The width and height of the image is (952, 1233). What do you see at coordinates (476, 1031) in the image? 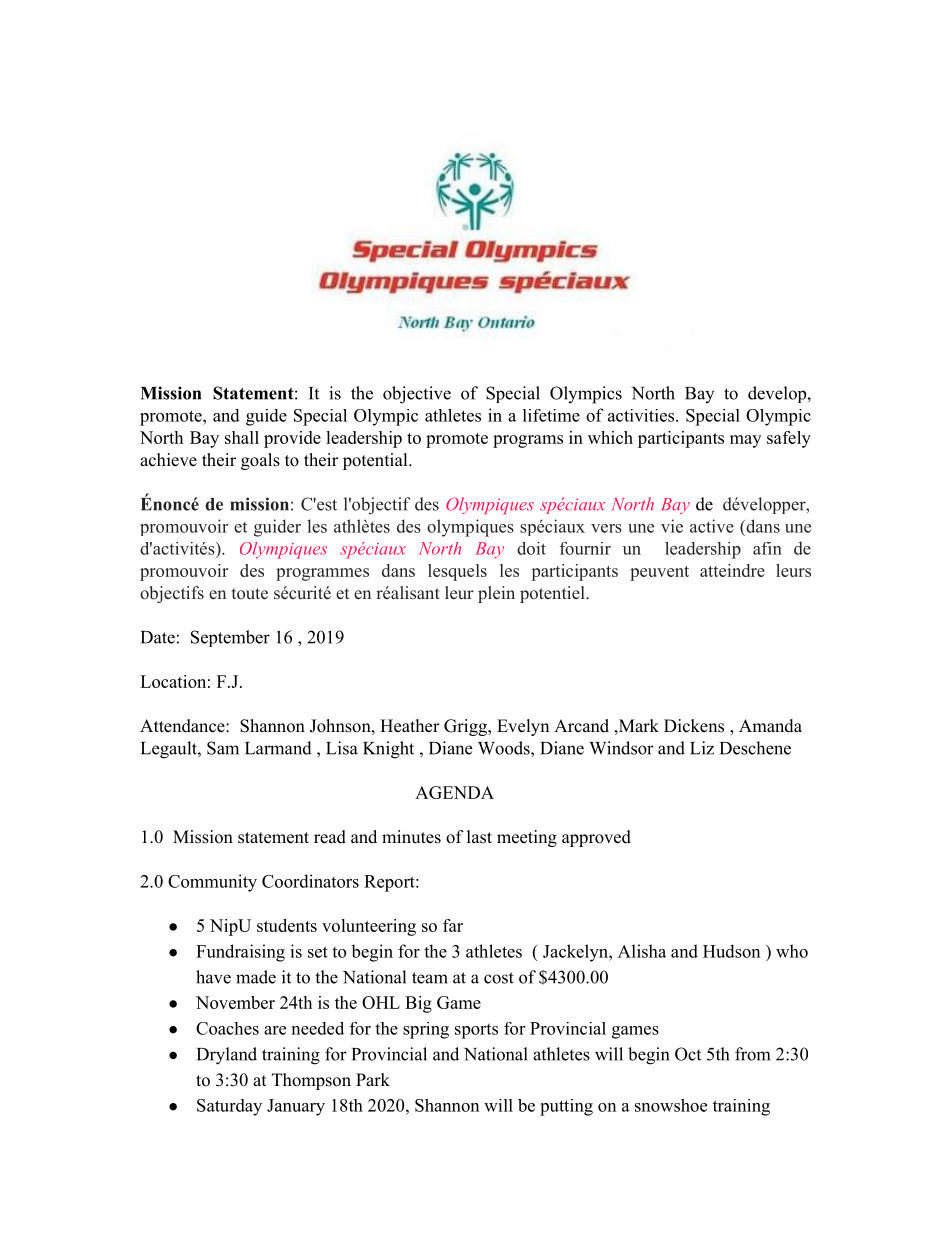
I see `sports` at bounding box center [476, 1031].
